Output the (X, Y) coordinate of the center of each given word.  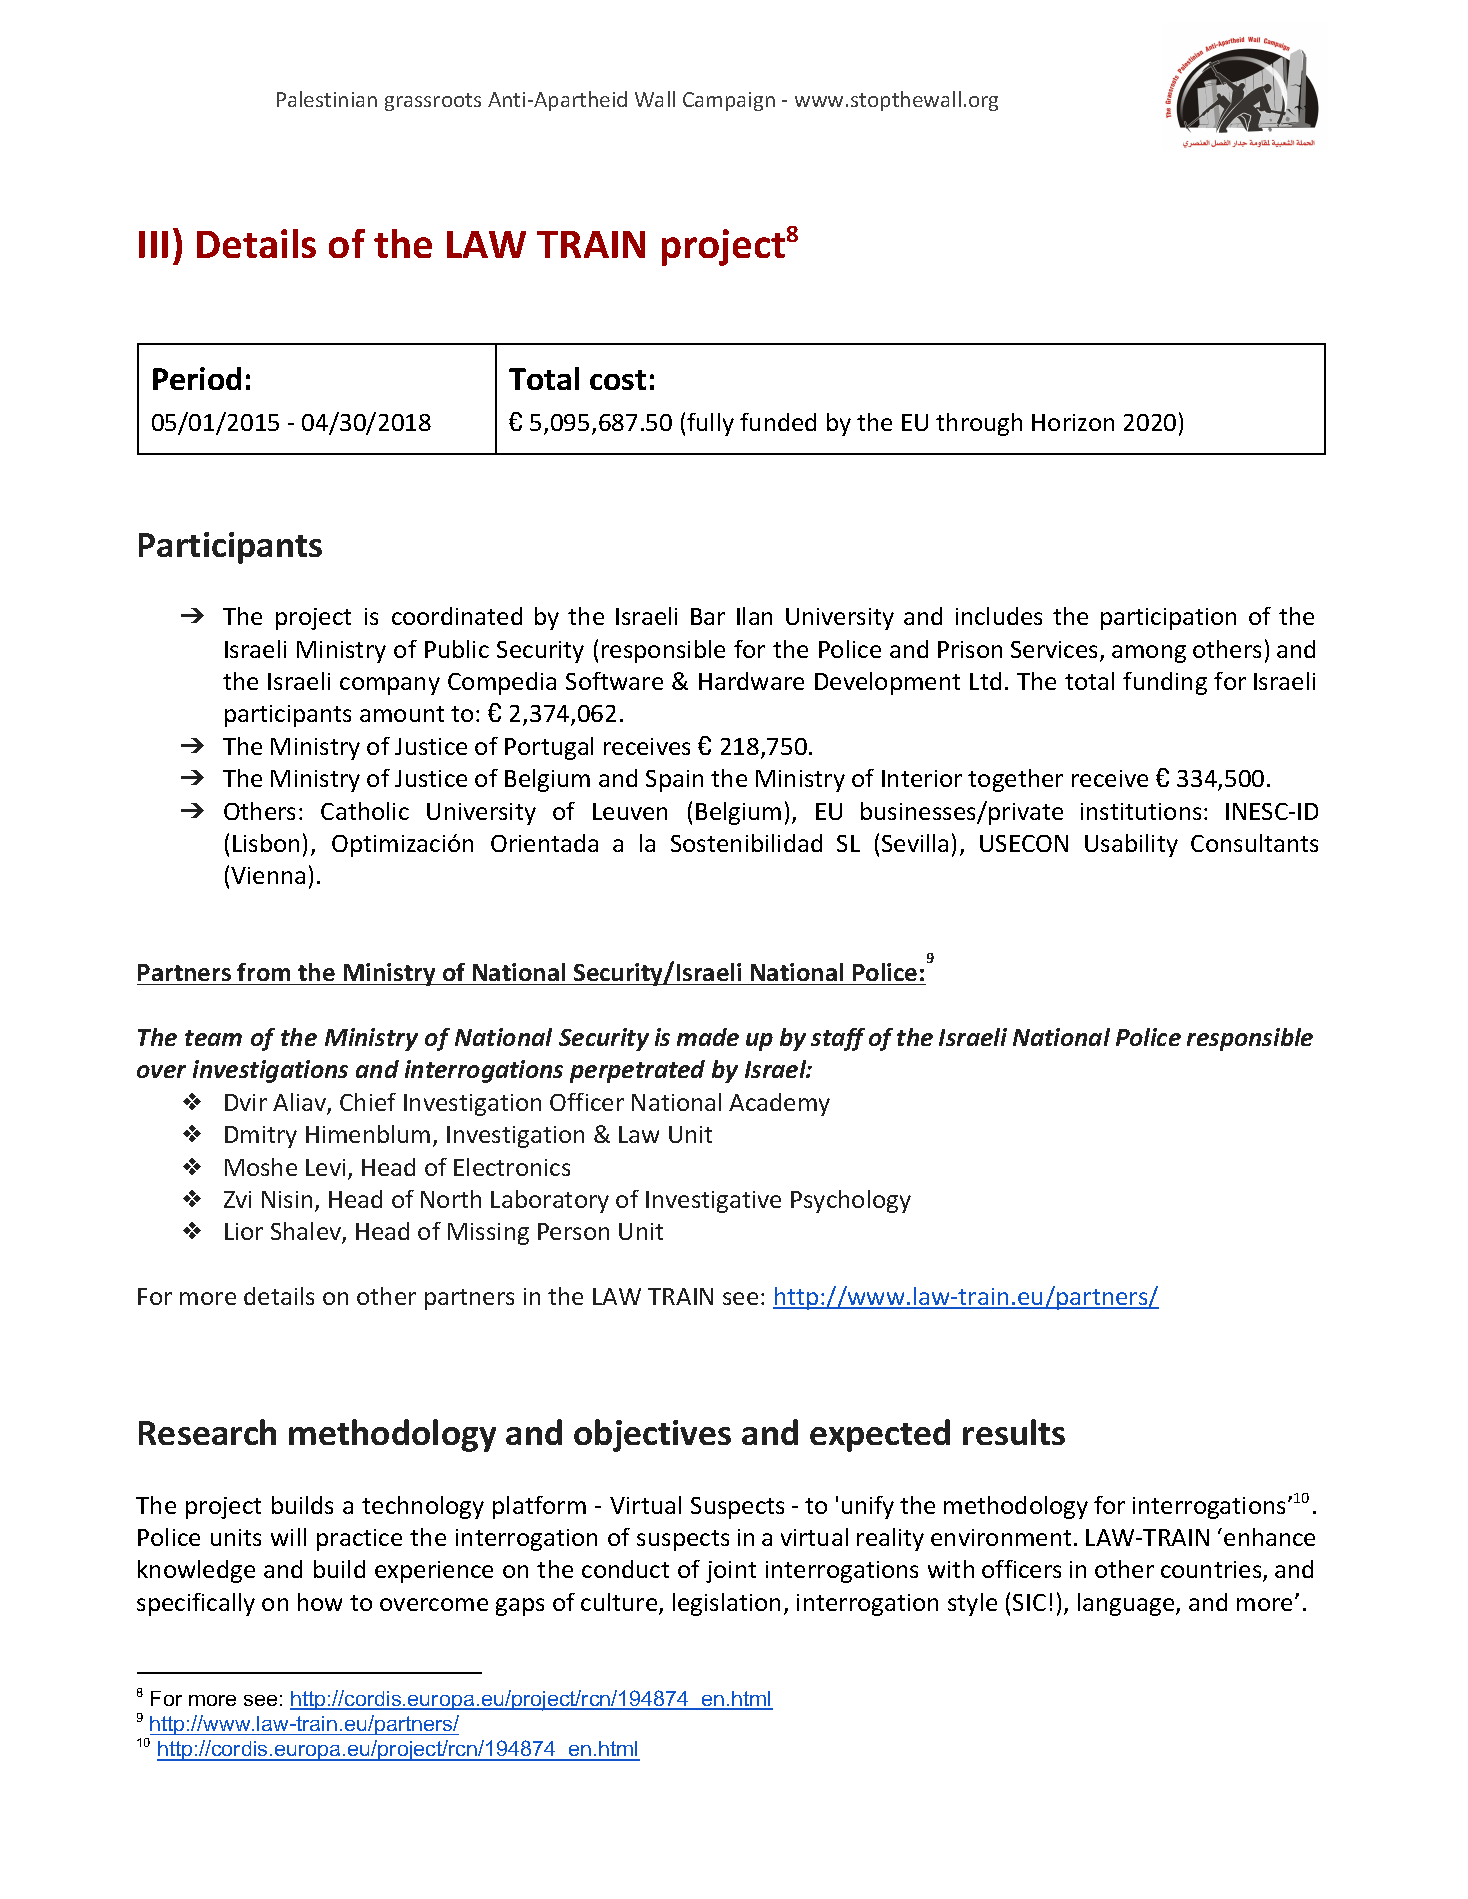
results (1014, 1432)
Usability (1131, 845)
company (390, 686)
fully (710, 424)
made (708, 1037)
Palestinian (327, 99)
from (264, 974)
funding (1165, 683)
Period (197, 378)
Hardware (751, 681)
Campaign (729, 101)
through (979, 424)
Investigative (713, 1202)
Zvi (237, 1199)
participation (1168, 619)
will (288, 1537)
